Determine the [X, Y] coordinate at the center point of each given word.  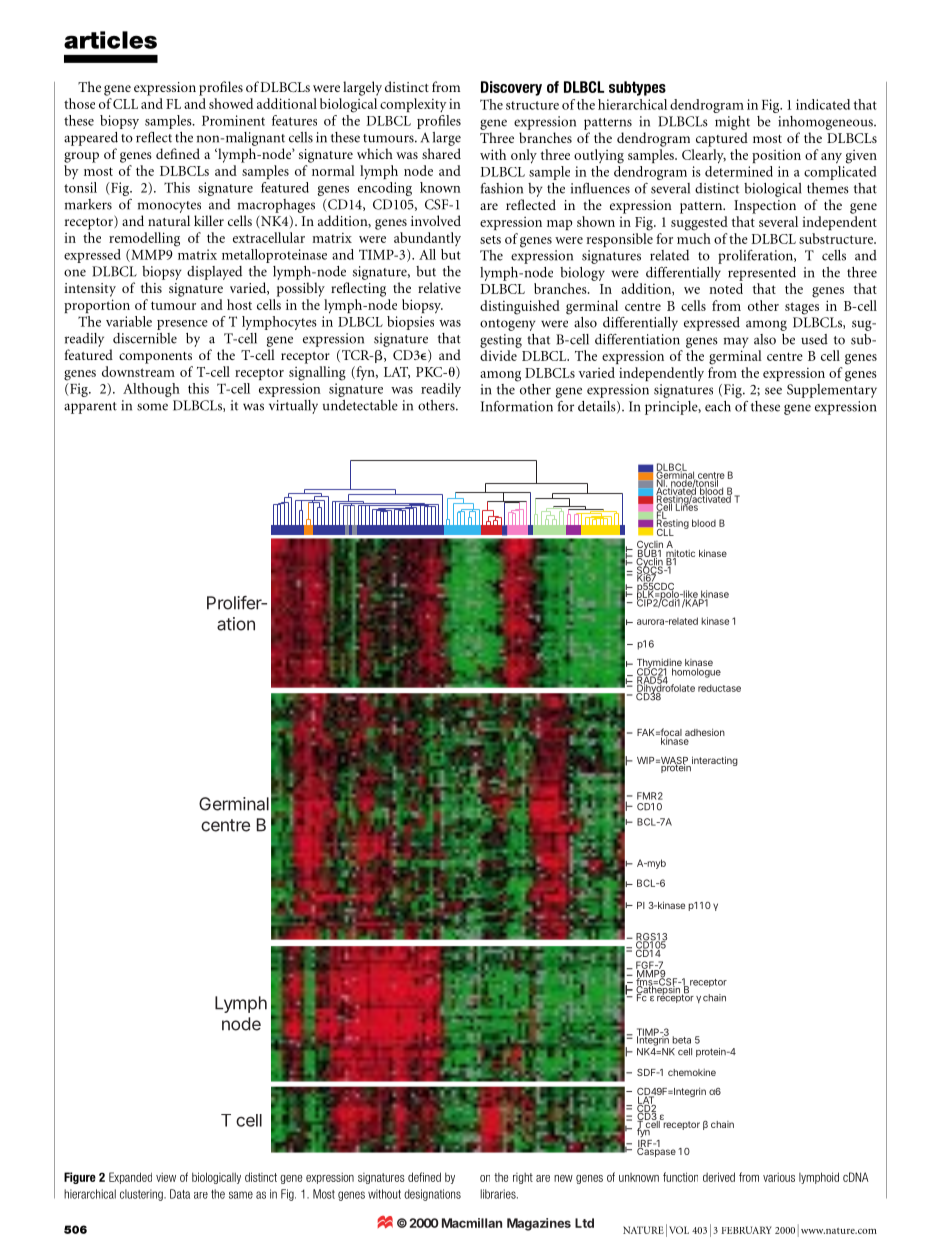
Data [180, 1194]
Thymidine [660, 665]
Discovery [511, 88]
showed [231, 103]
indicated [823, 104]
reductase [719, 688]
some [152, 407]
